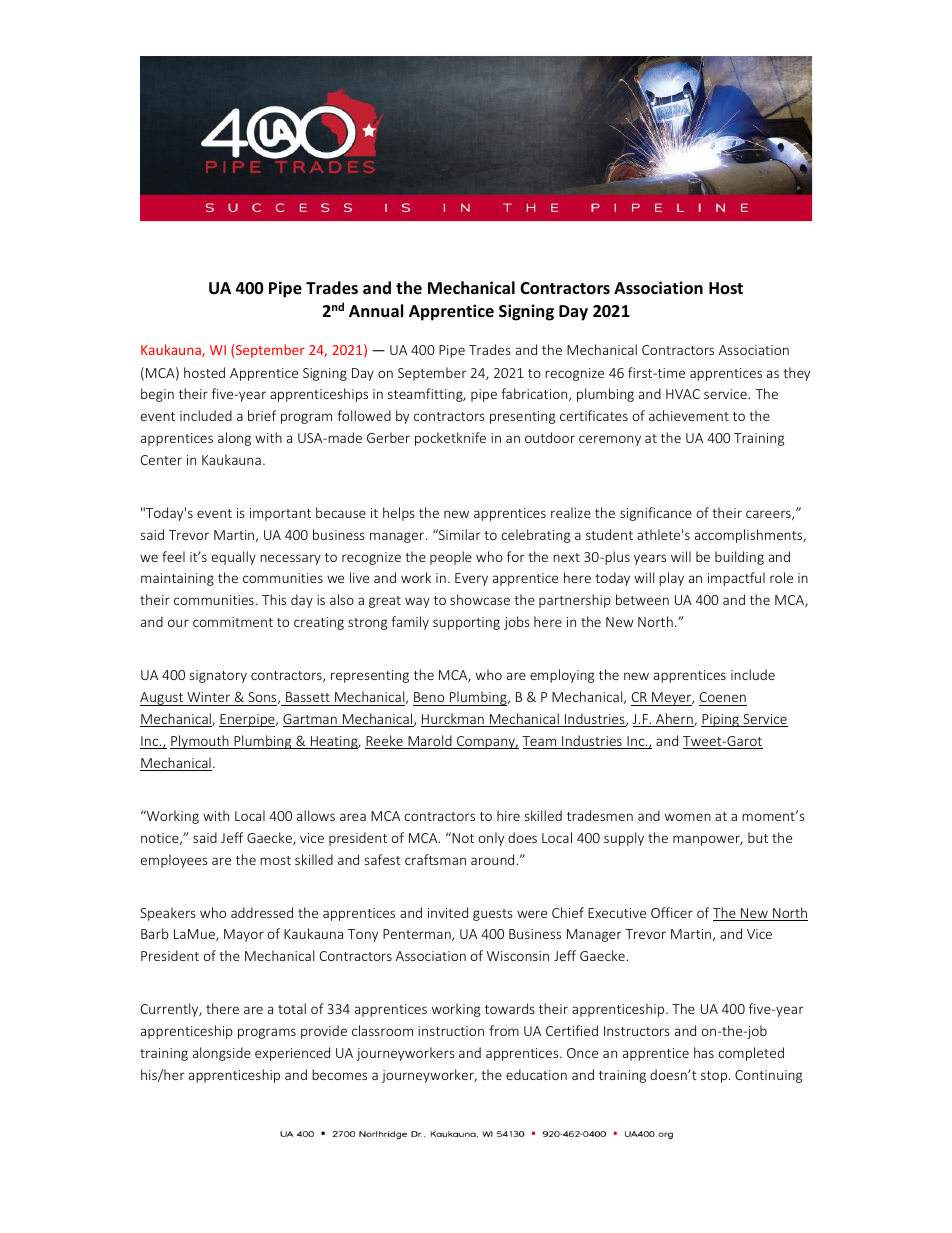 This document has height=1233, width=952. Describe the element at coordinates (292, 1054) in the document. I see `experienced` at that location.
